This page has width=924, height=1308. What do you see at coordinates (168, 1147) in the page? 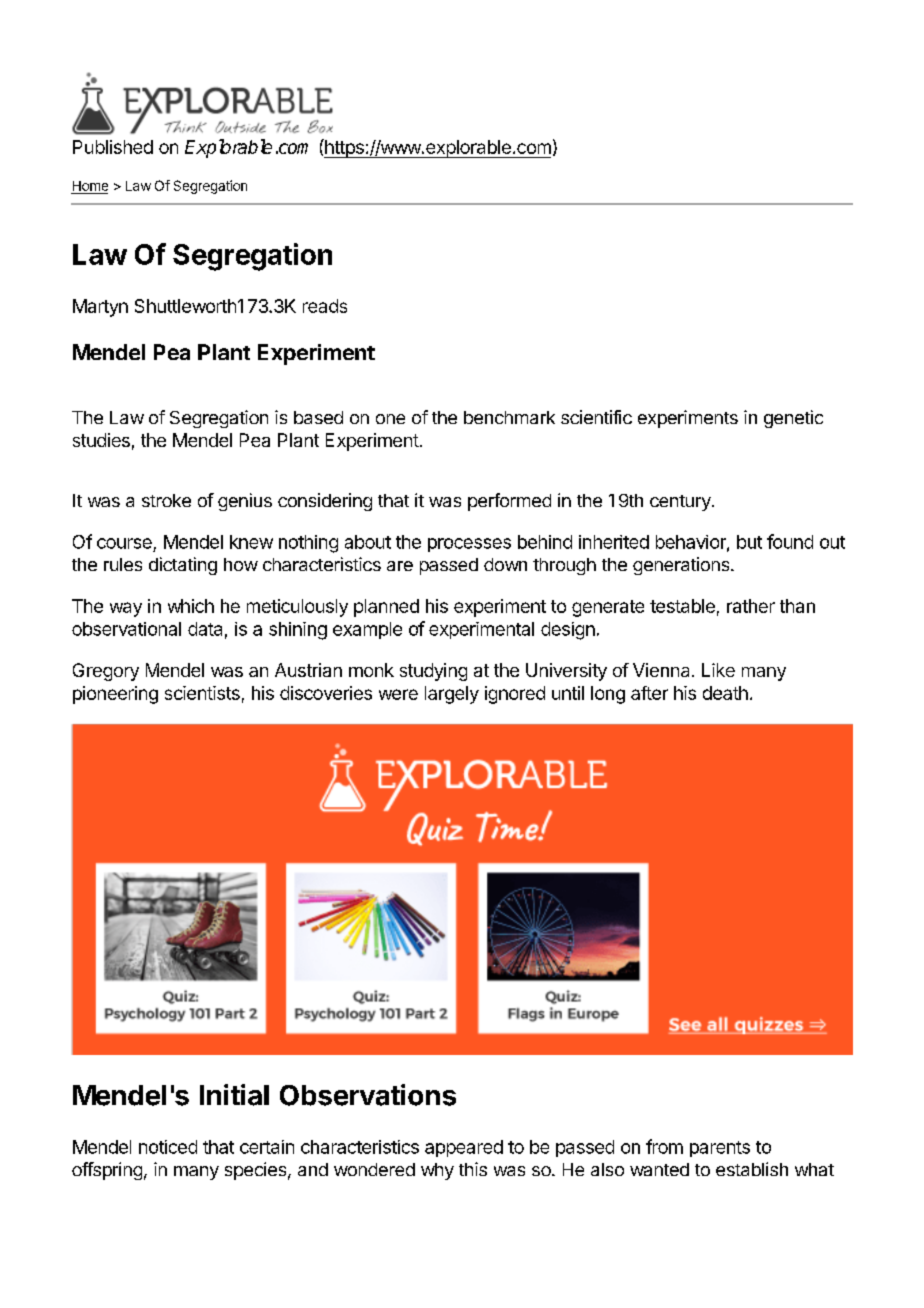
I see `noticed` at bounding box center [168, 1147].
